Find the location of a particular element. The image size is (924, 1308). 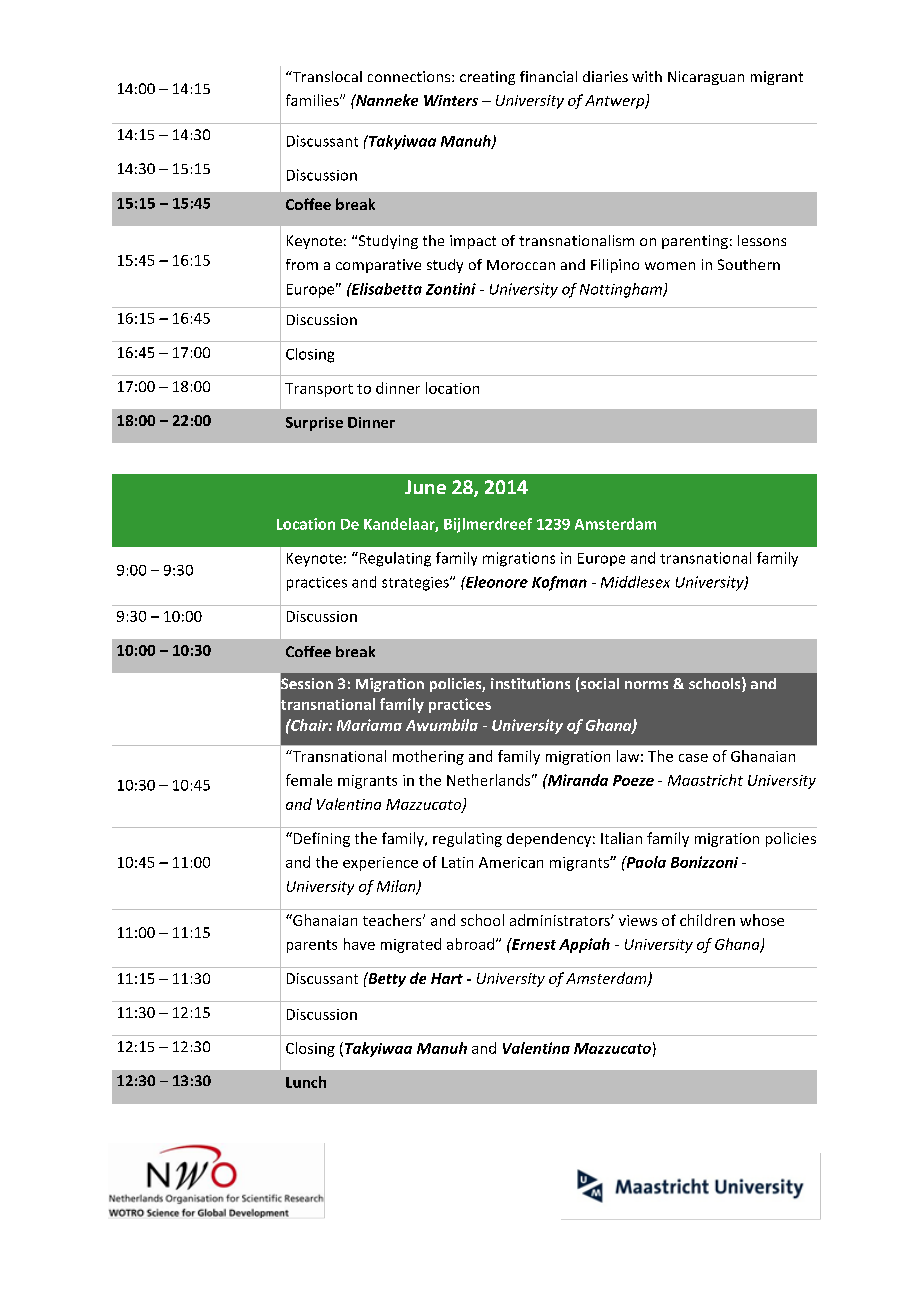

Maastricht is located at coordinates (705, 780).
